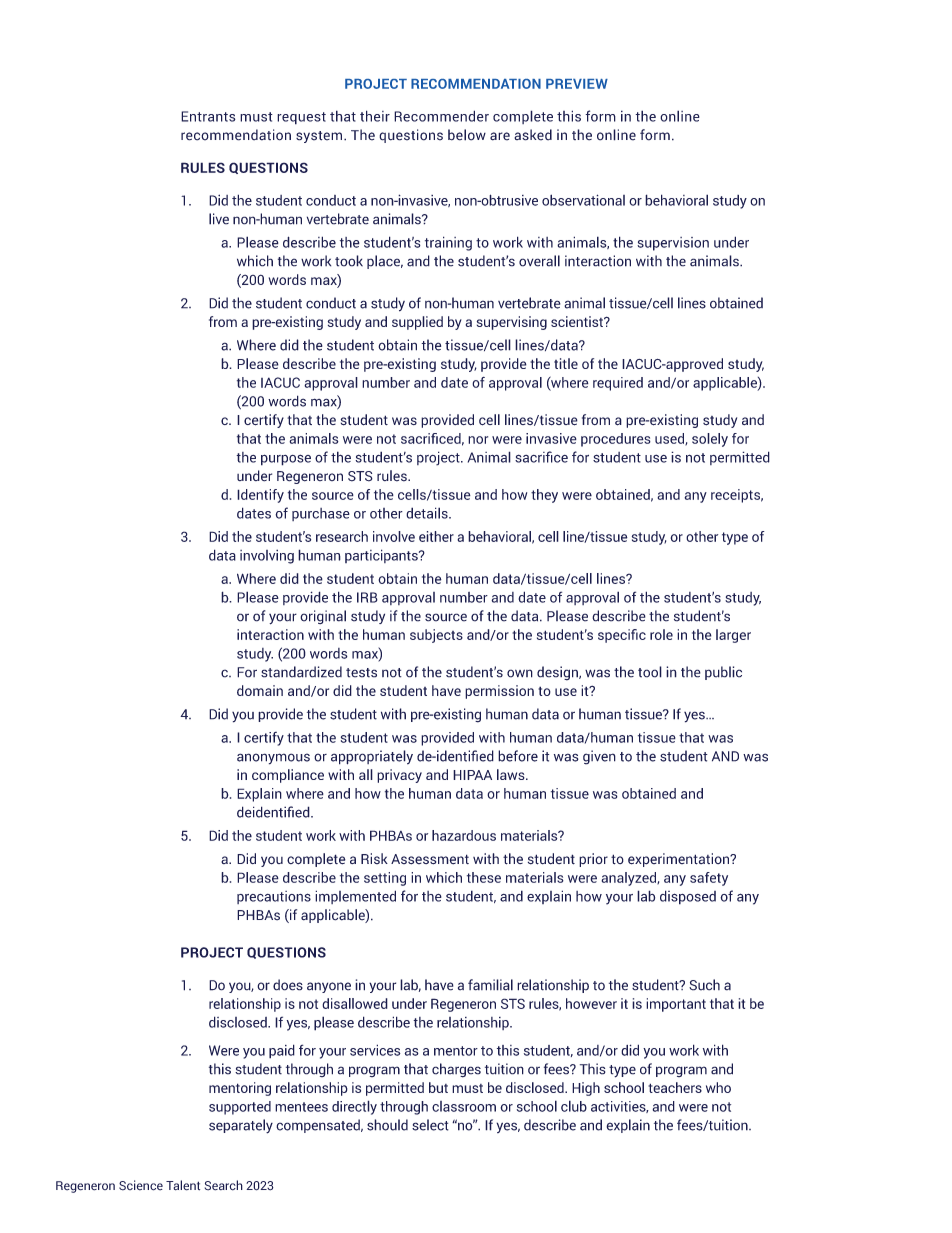 Image resolution: width=952 pixels, height=1233 pixels. I want to click on Recommender, so click(441, 116).
